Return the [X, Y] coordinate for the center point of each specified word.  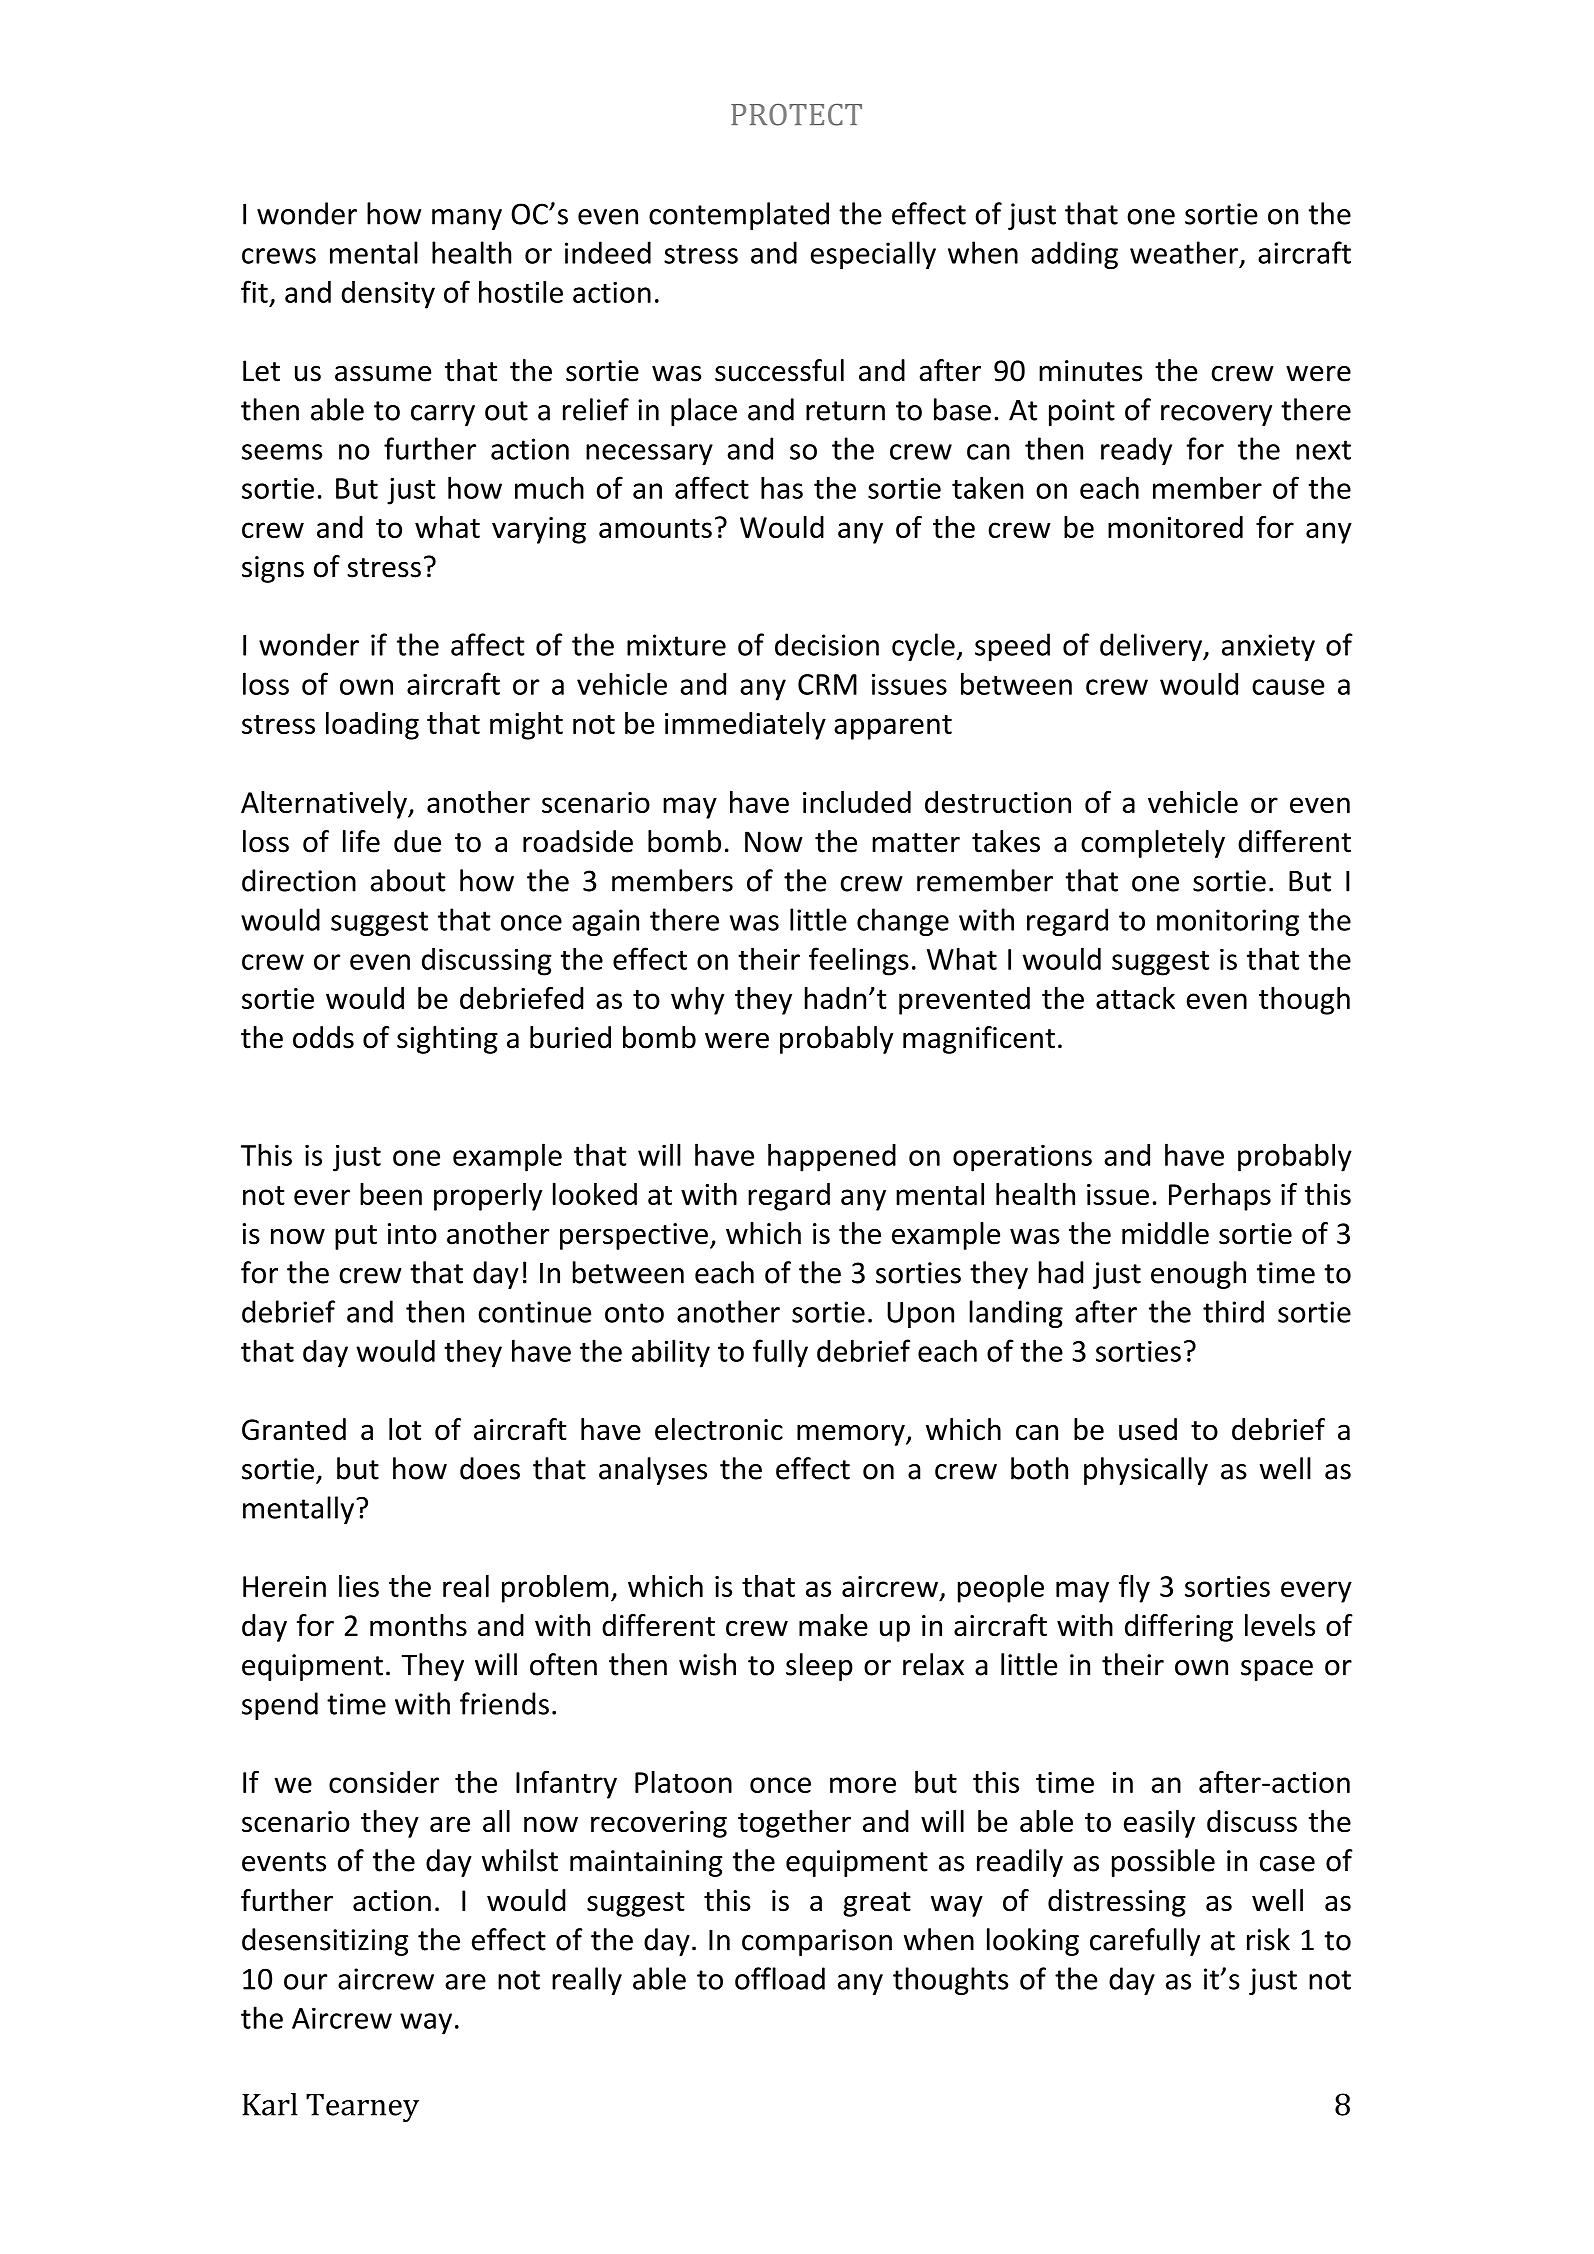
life [361, 841]
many [467, 219]
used [1148, 1429]
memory [852, 1435]
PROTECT [796, 115]
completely [1153, 844]
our [305, 1982]
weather [1185, 253]
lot [405, 1429]
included [857, 802]
